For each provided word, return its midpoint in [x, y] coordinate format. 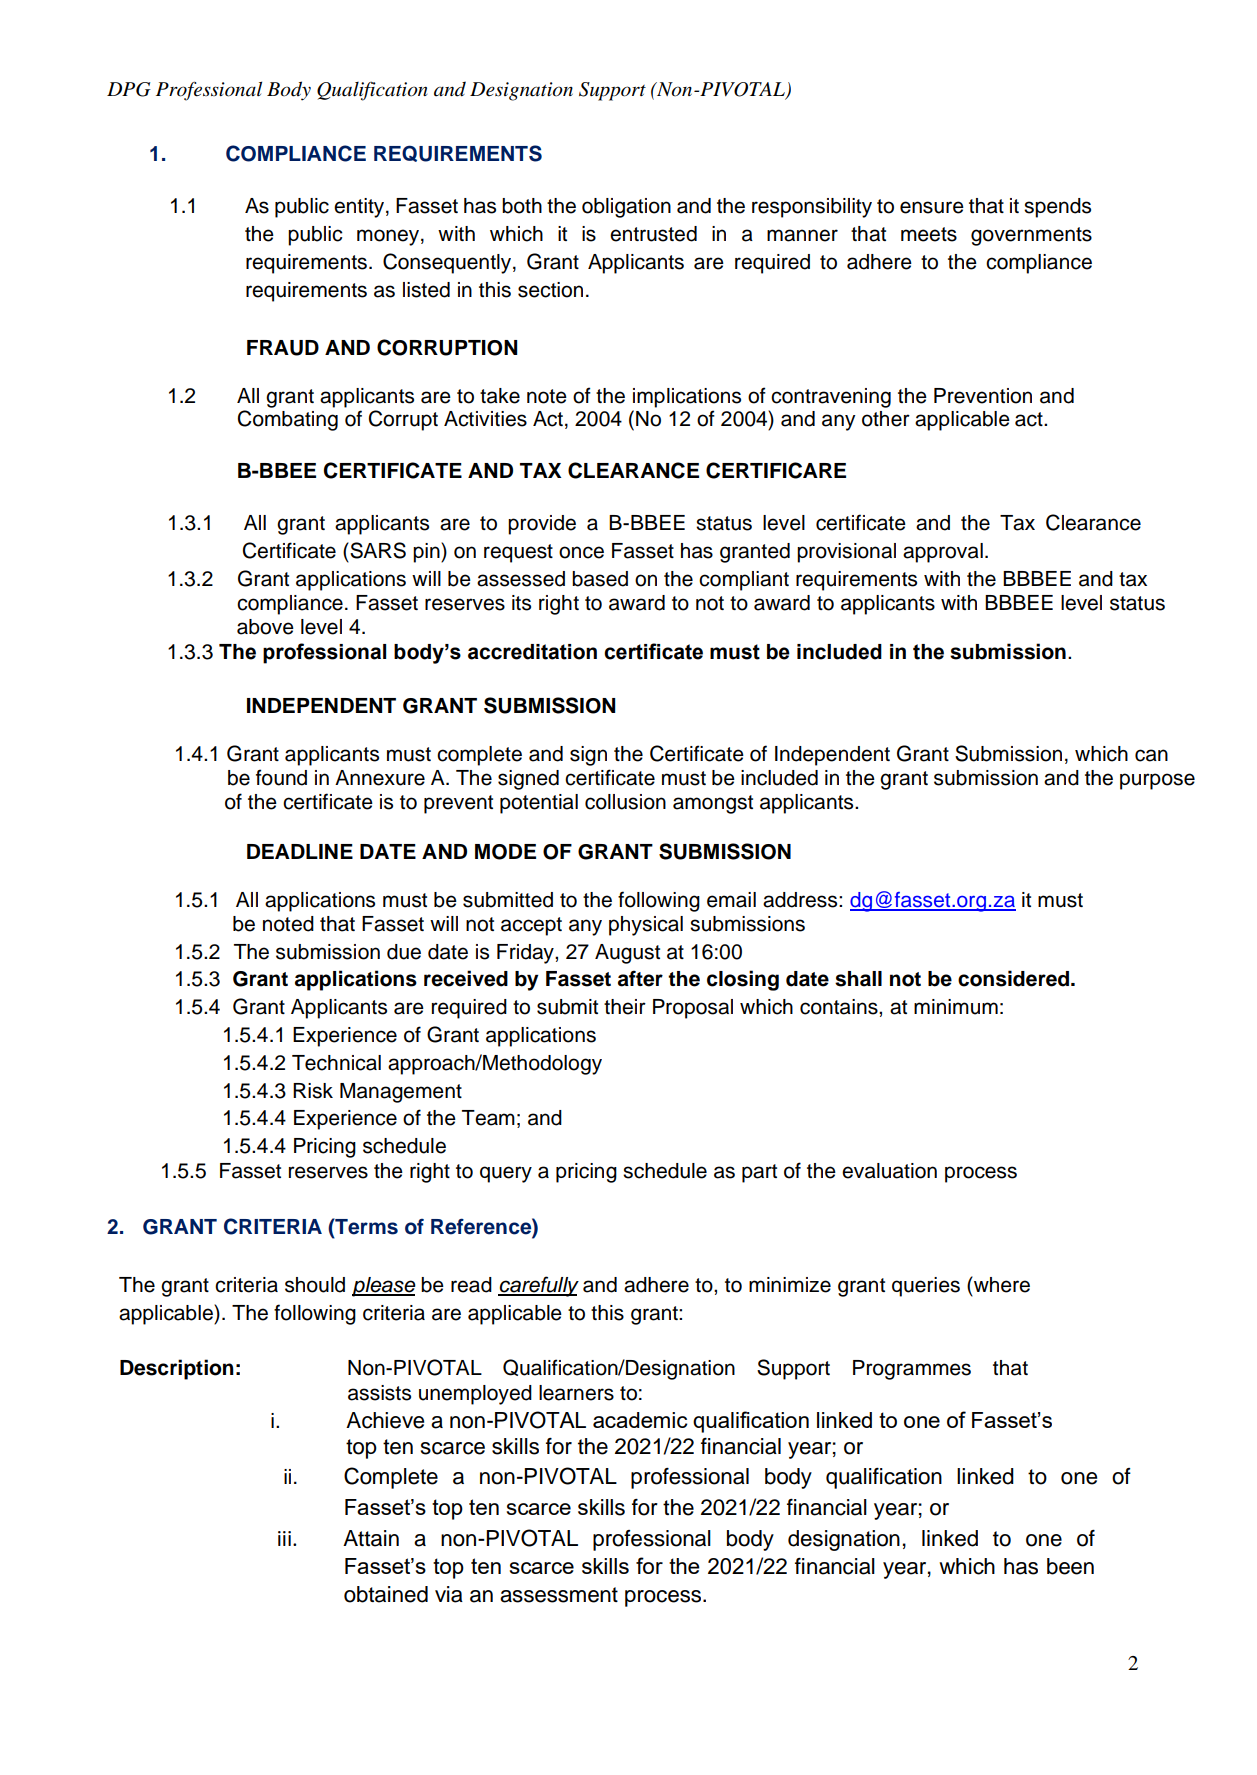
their [625, 1007]
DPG [129, 89]
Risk [313, 1091]
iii [284, 1538]
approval [943, 553]
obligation [626, 208]
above [265, 627]
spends [1057, 208]
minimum [956, 1007]
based [600, 579]
